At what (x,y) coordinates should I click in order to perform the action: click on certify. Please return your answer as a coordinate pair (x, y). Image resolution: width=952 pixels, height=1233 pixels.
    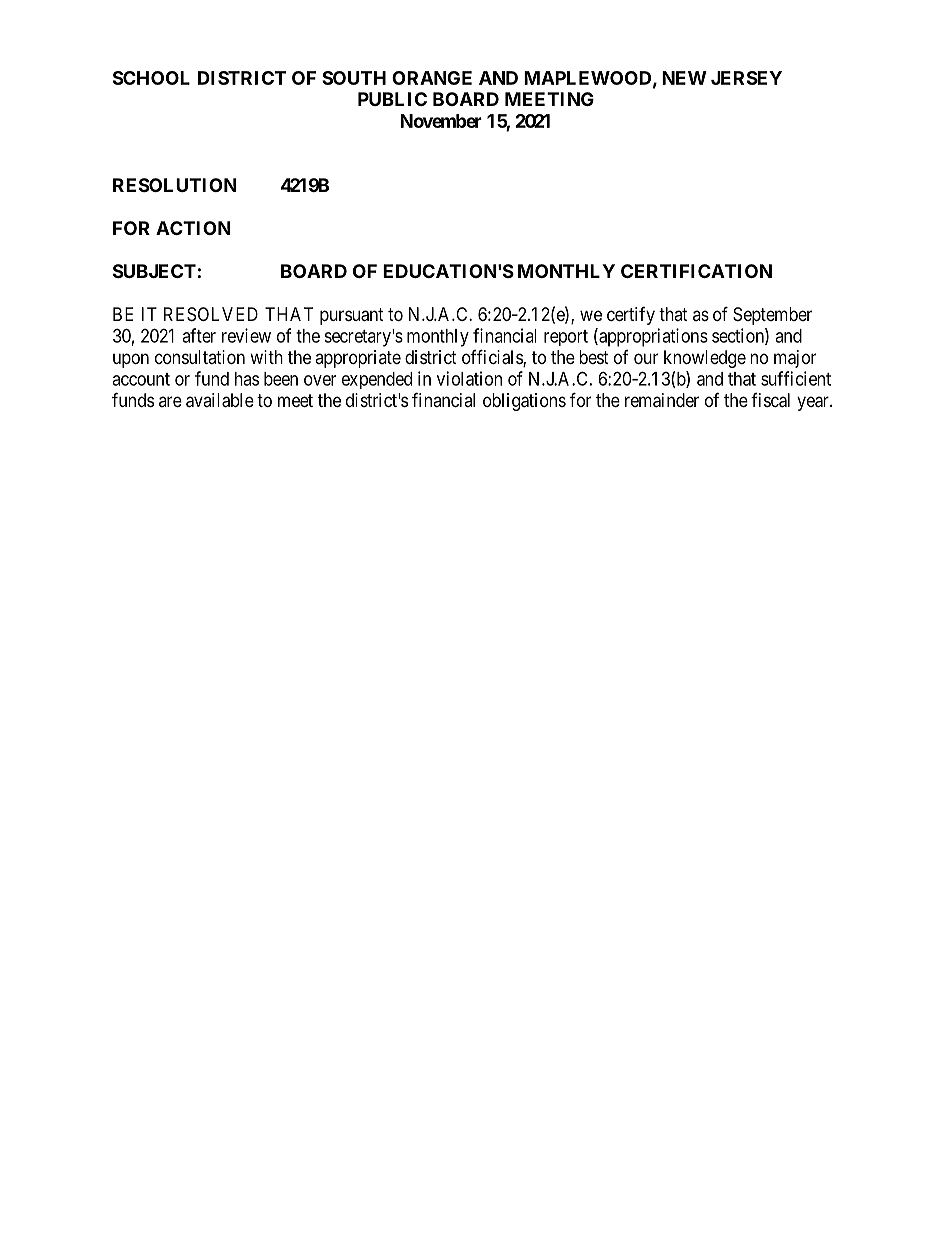
    Looking at the image, I should click on (631, 316).
